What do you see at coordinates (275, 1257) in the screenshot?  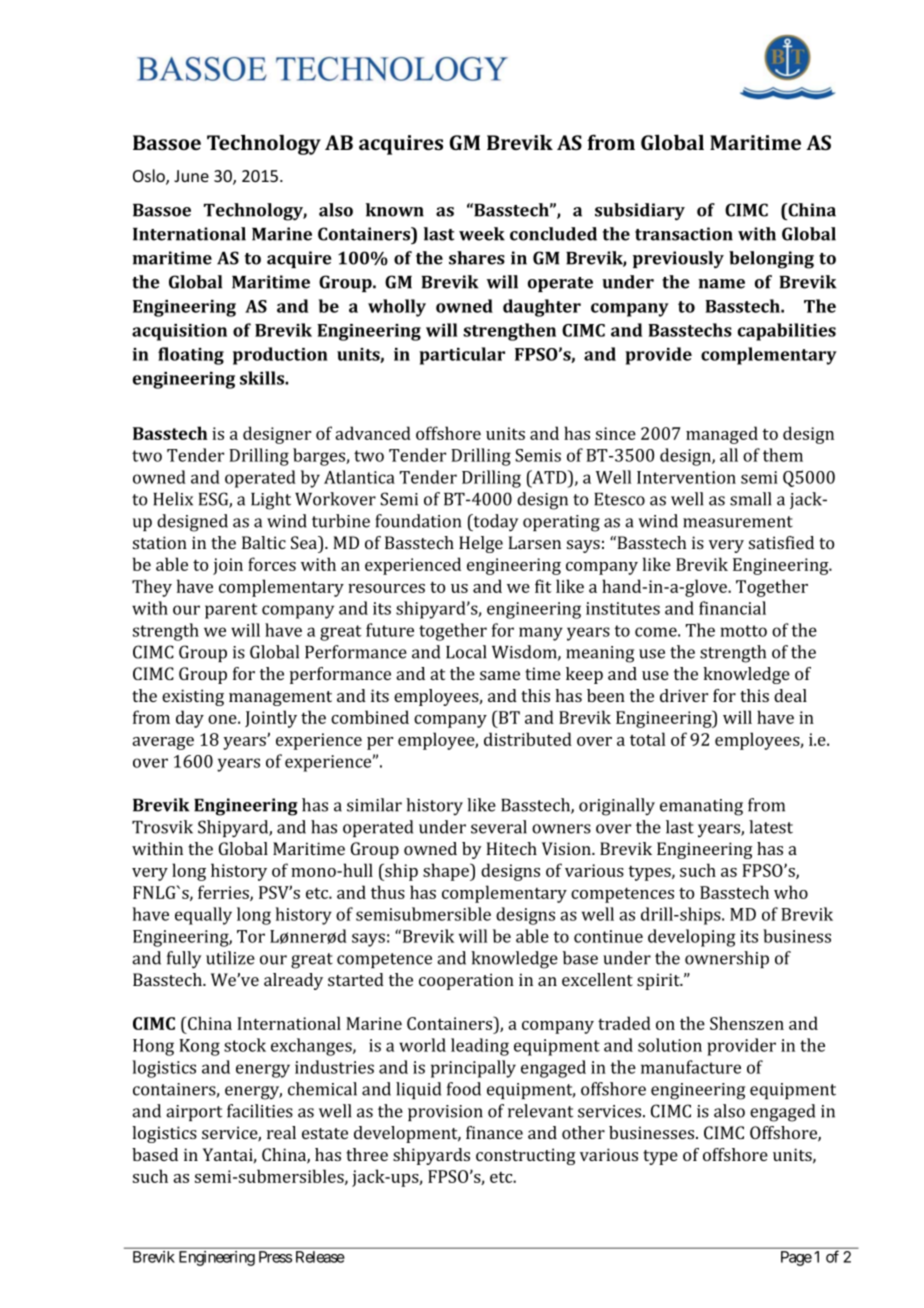 I see `Press` at bounding box center [275, 1257].
